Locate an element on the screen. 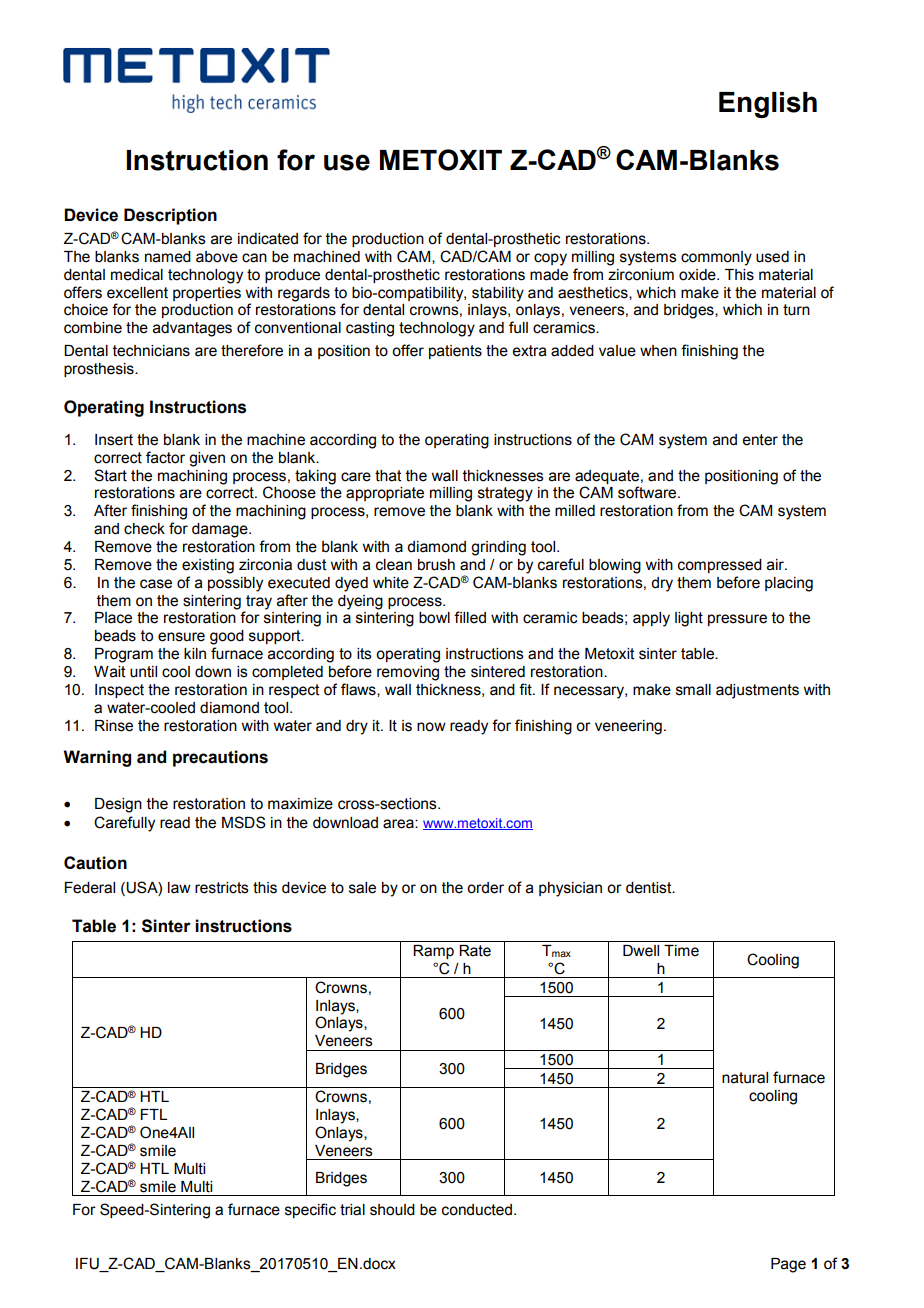 This screenshot has width=924, height=1308. enter is located at coordinates (760, 440).
